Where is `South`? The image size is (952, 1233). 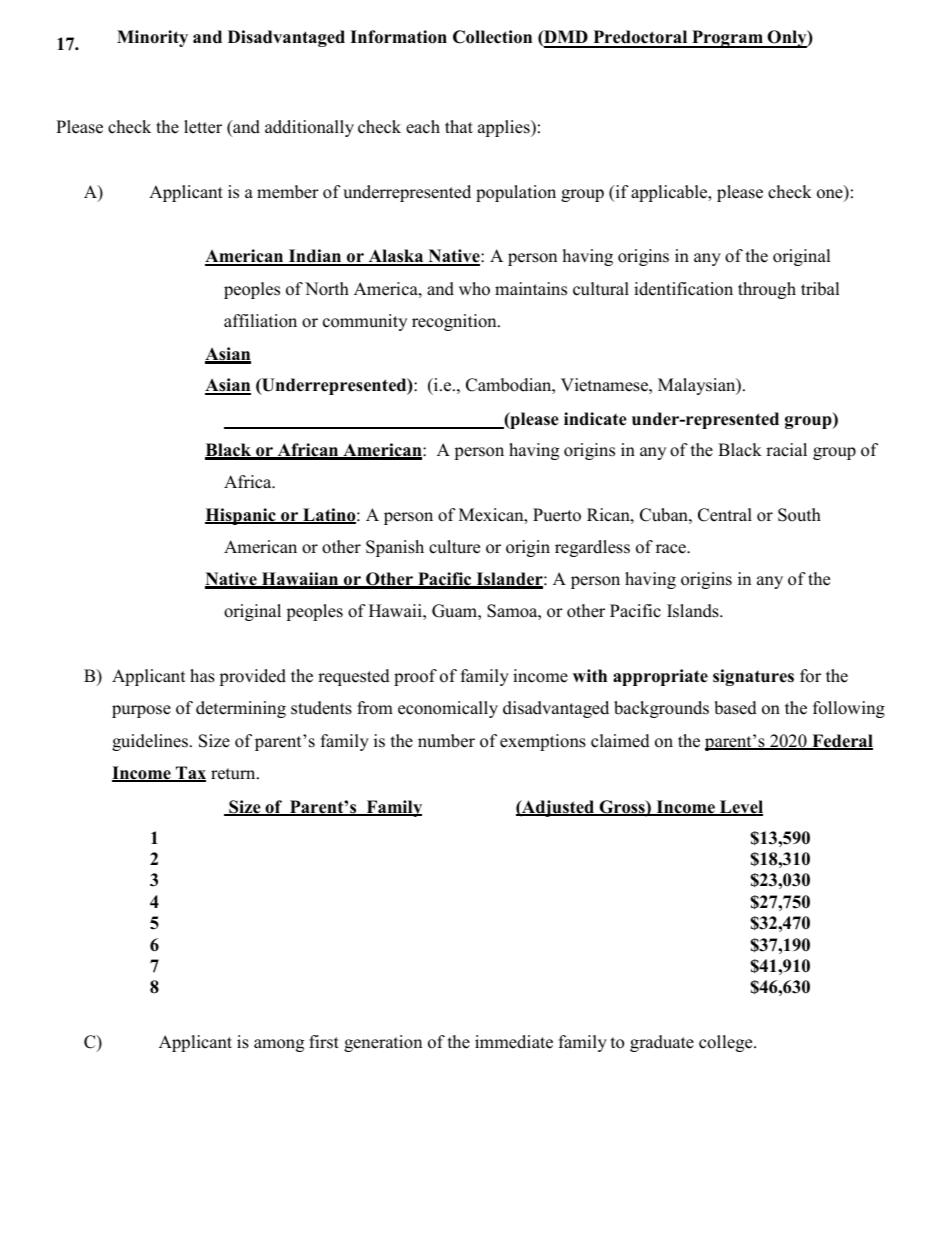
South is located at coordinates (799, 515).
